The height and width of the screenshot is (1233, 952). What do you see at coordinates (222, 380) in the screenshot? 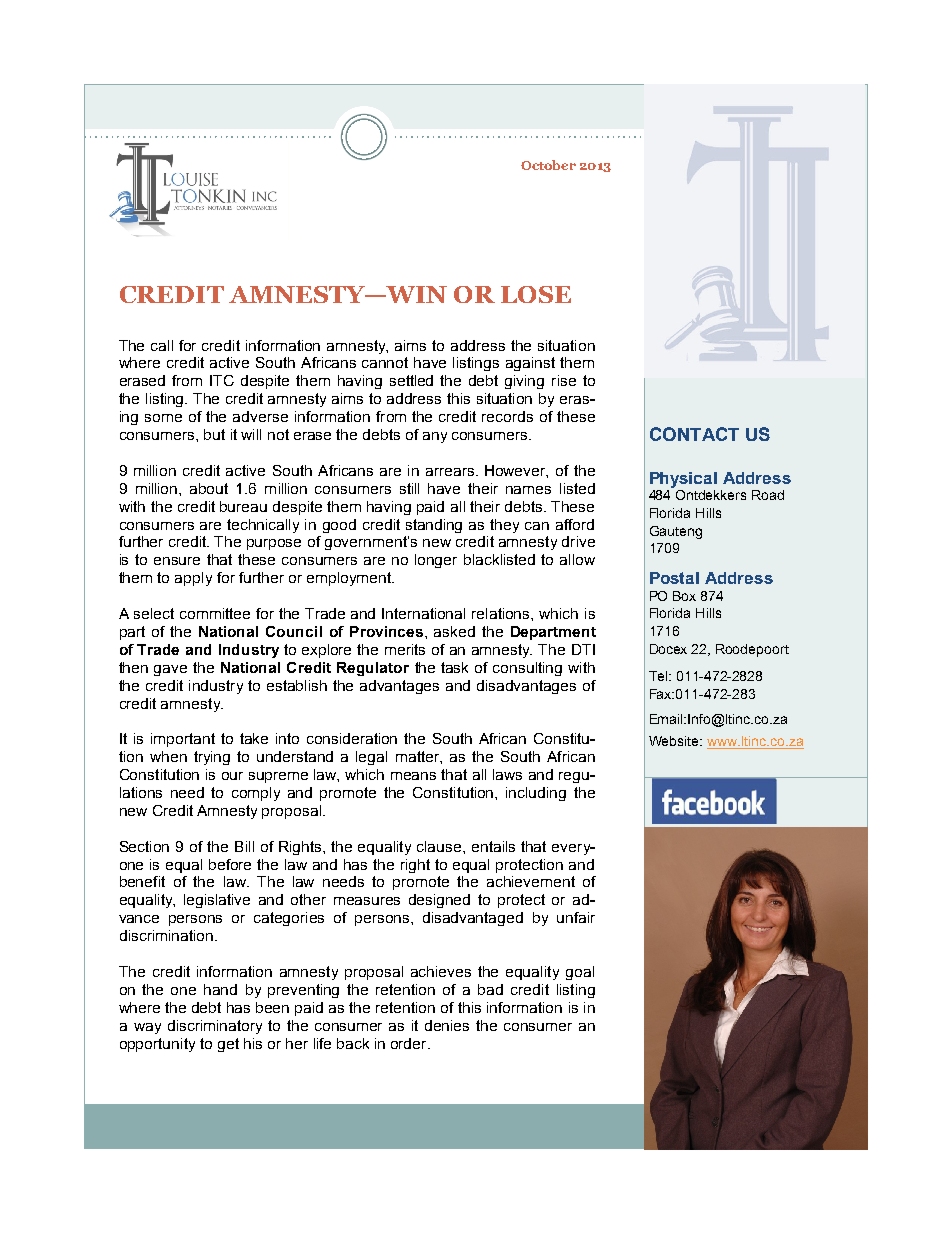
I see `ITC` at bounding box center [222, 380].
